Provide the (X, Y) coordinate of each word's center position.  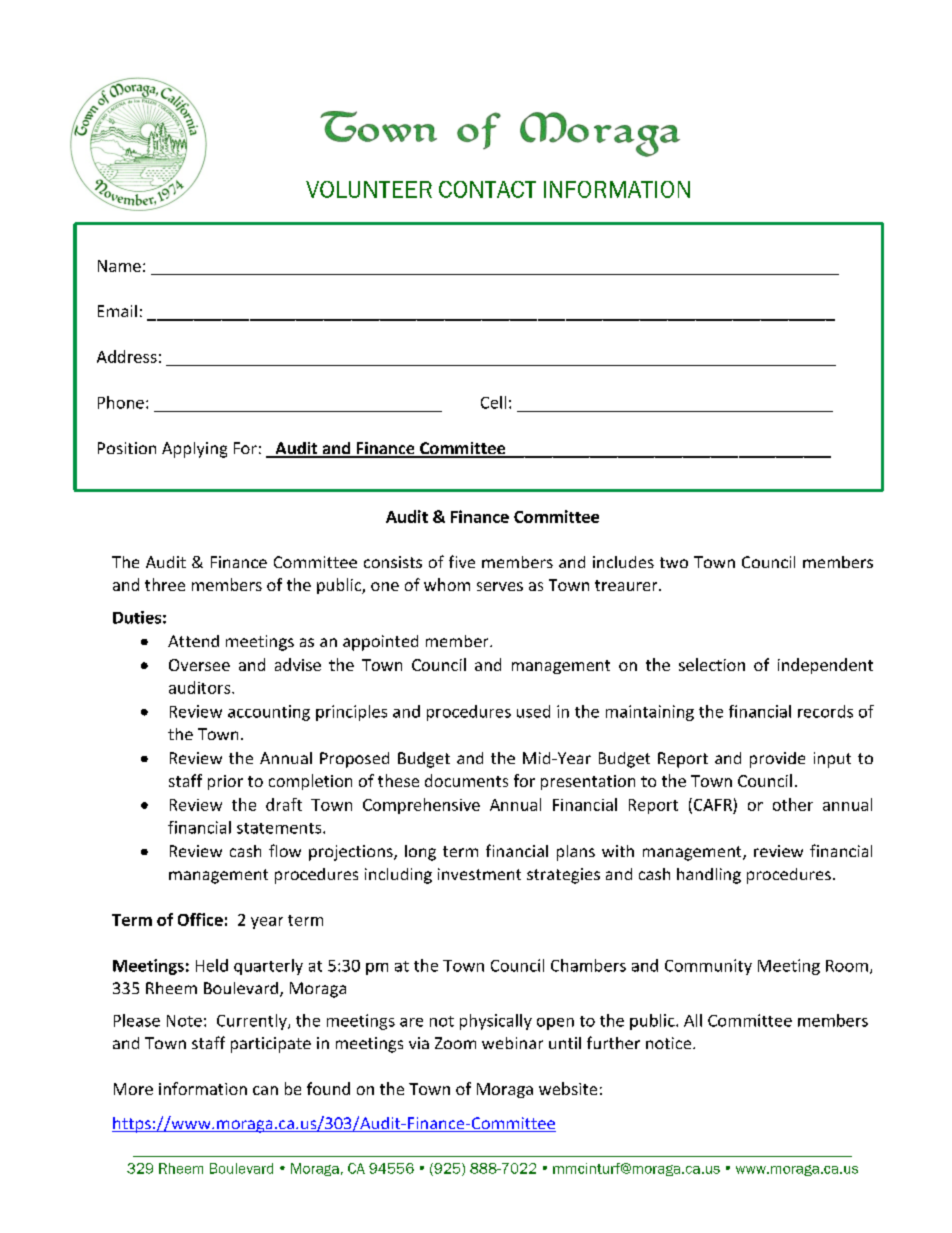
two (674, 562)
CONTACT (487, 189)
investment (479, 874)
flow (285, 850)
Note (184, 1021)
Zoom (455, 1043)
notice (670, 1043)
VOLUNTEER (369, 189)
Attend (193, 641)
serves (500, 586)
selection (712, 664)
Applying (194, 450)
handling (709, 876)
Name (119, 266)
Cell (493, 402)
